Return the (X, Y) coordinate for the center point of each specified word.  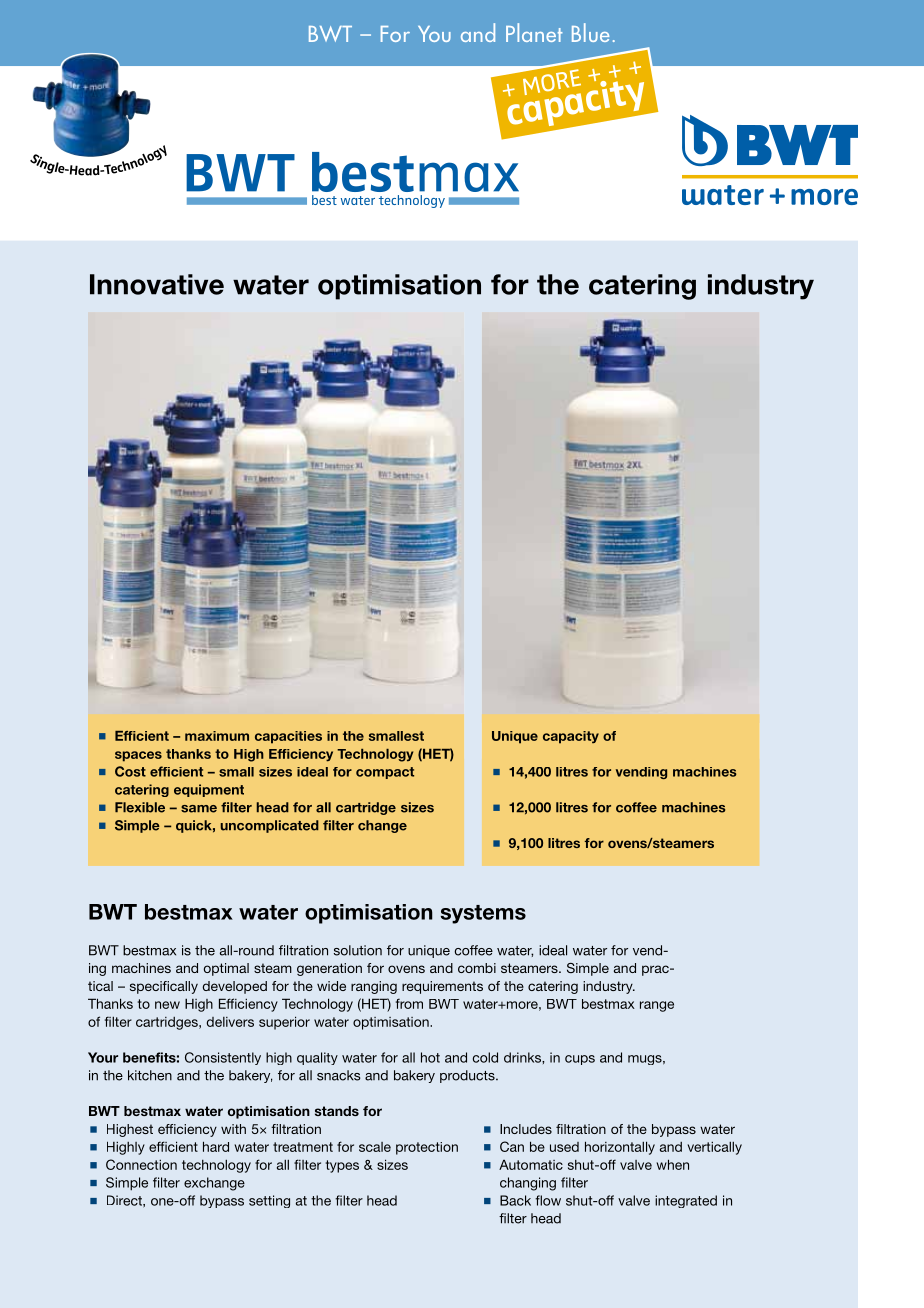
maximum (217, 736)
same (199, 809)
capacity (571, 737)
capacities (288, 737)
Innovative (157, 284)
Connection (141, 1164)
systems (483, 914)
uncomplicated (270, 826)
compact (385, 773)
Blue (590, 32)
